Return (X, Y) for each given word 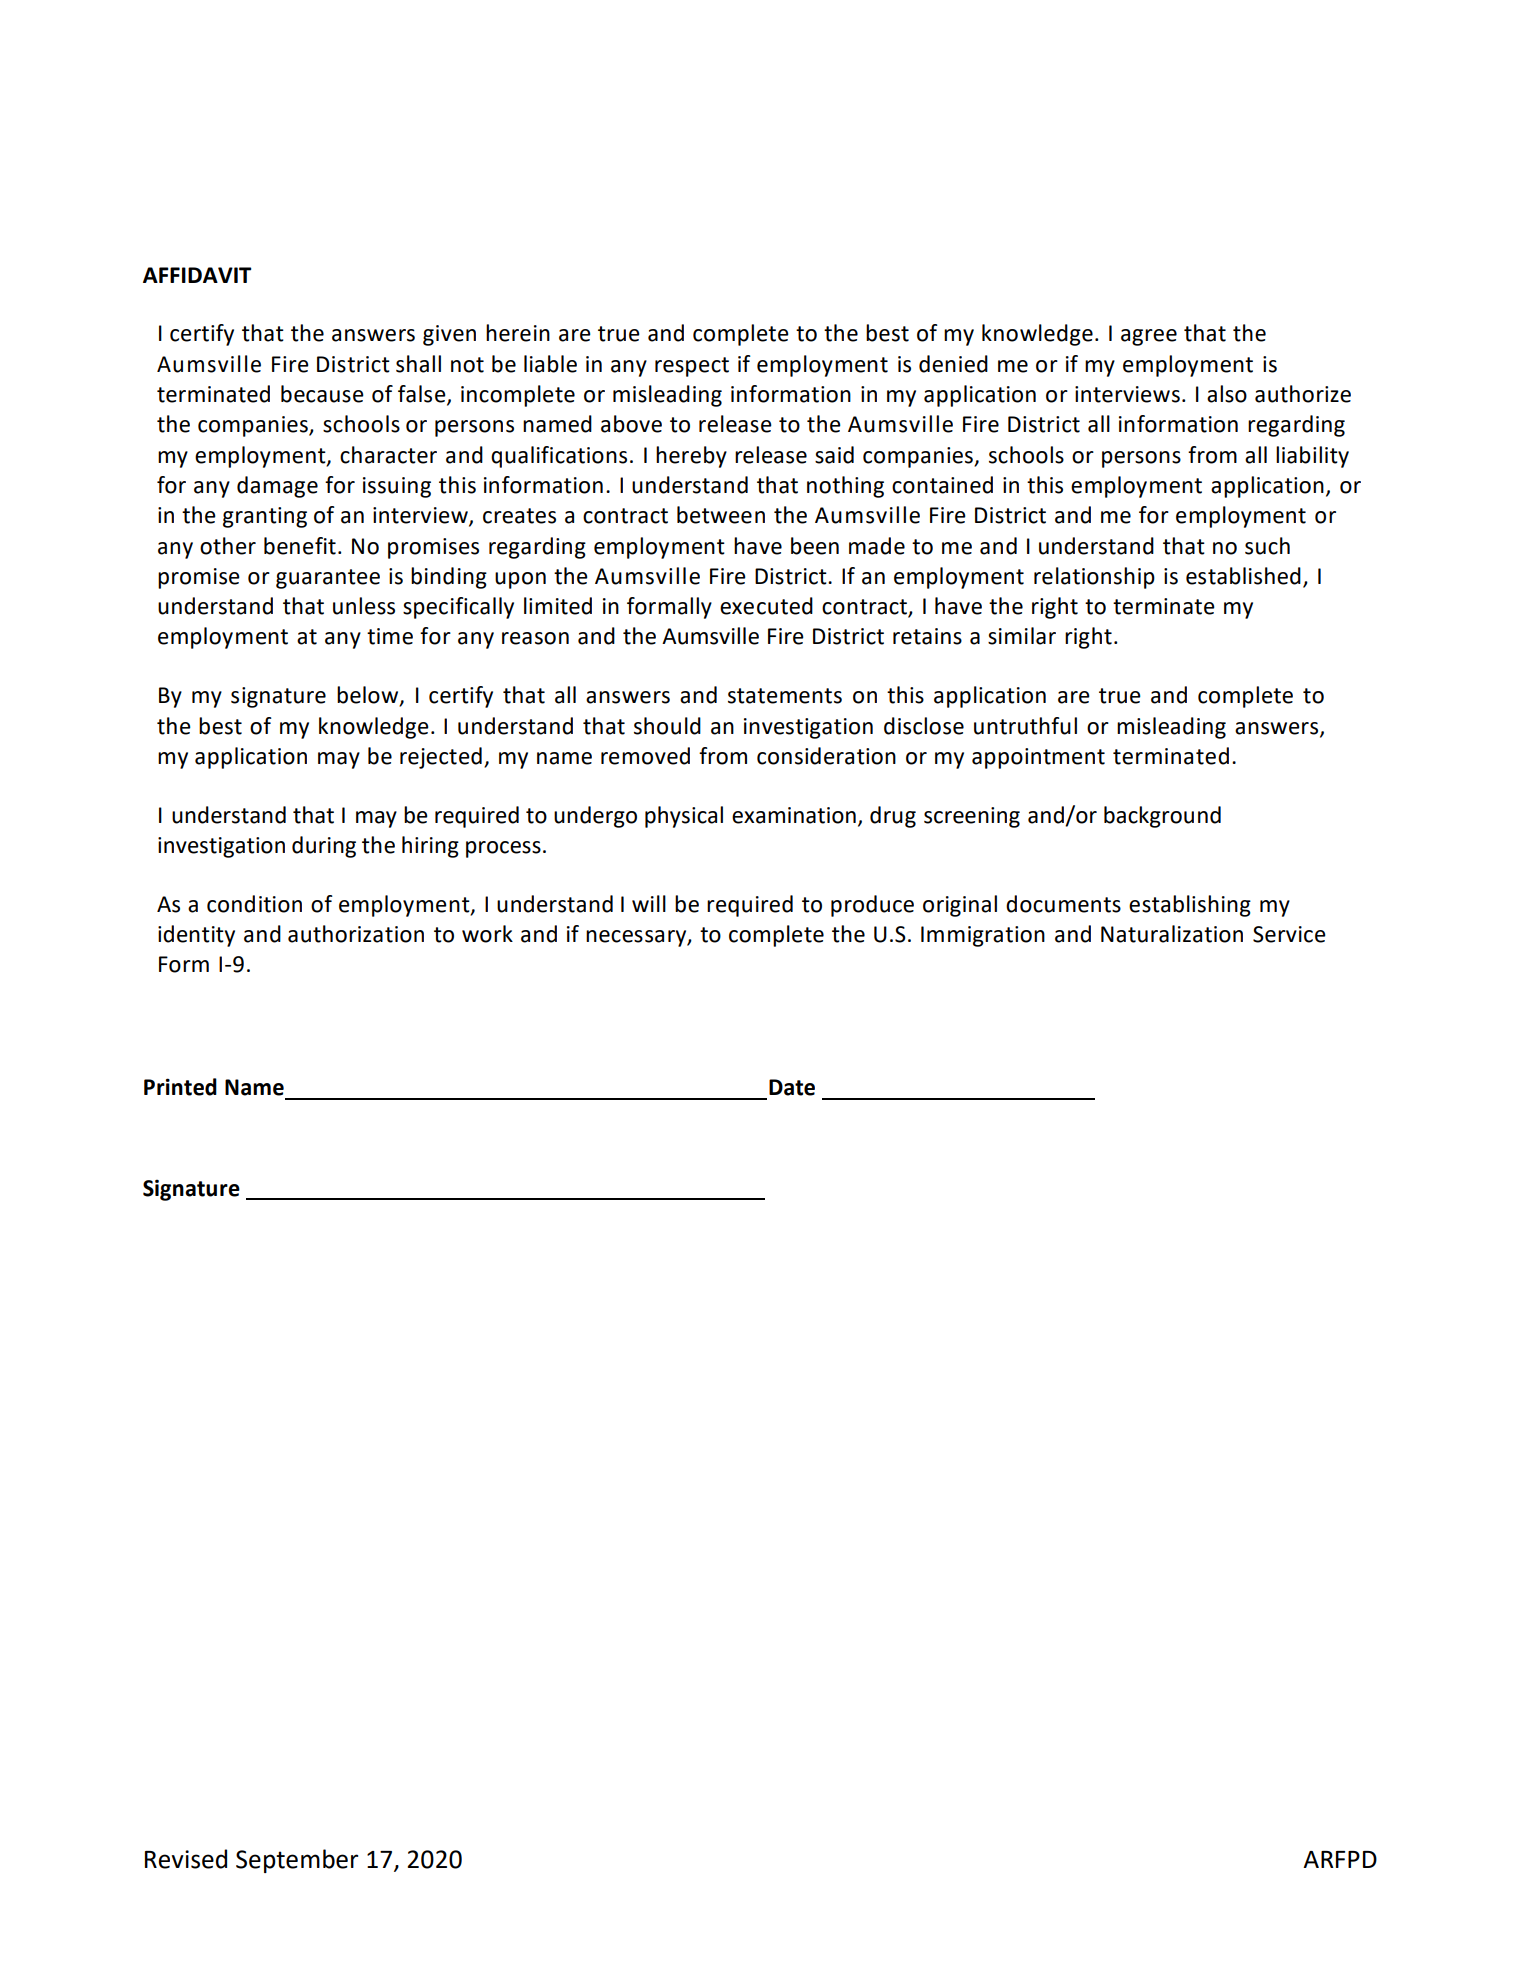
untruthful (1025, 726)
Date (792, 1087)
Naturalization (1172, 934)
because (322, 394)
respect (692, 367)
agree (1149, 337)
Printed (180, 1087)
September (297, 1861)
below (369, 696)
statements (785, 696)
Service (1289, 934)
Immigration (983, 936)
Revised (186, 1859)
